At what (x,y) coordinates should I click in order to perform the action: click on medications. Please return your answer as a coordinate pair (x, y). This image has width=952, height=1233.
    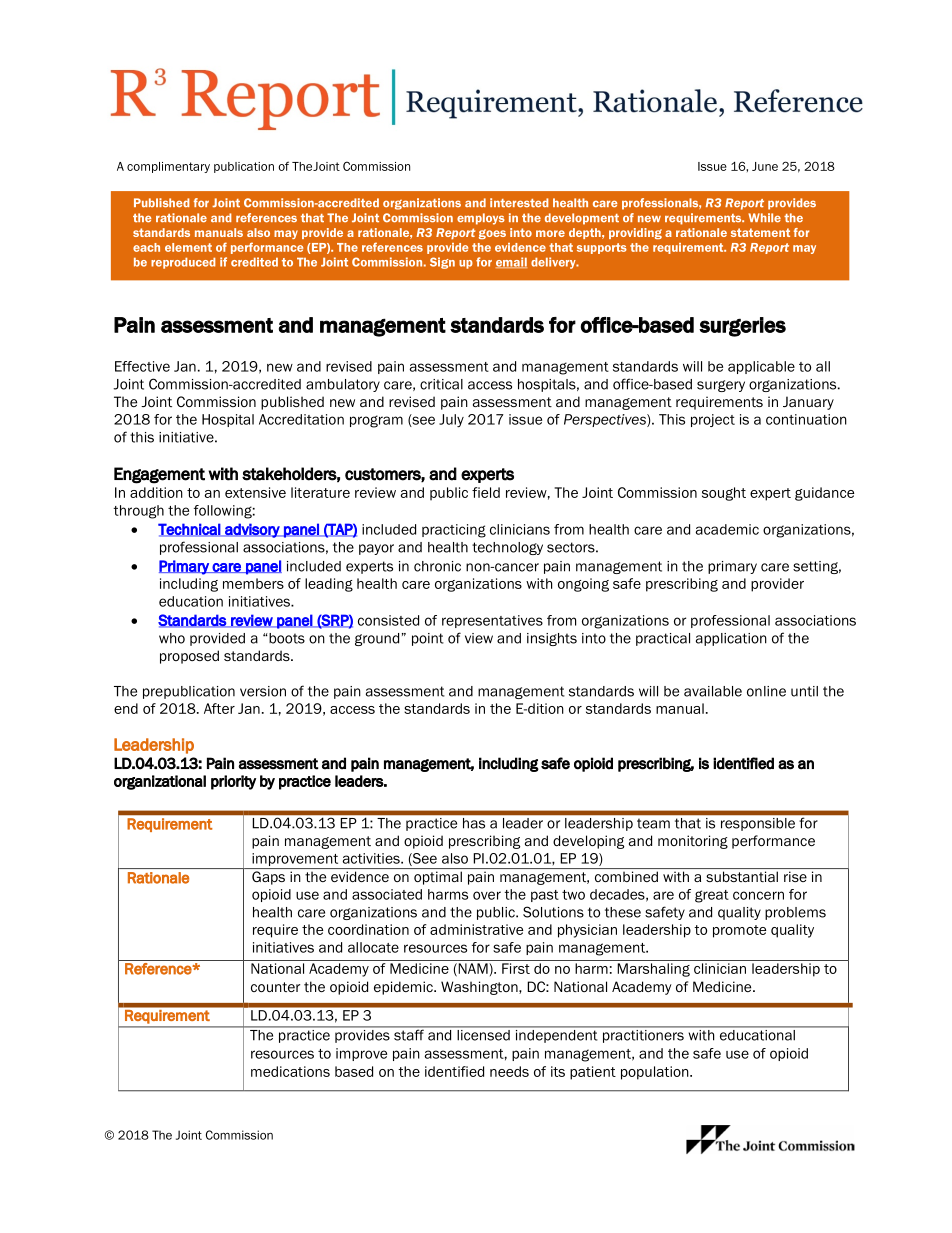
    Looking at the image, I should click on (290, 1071).
